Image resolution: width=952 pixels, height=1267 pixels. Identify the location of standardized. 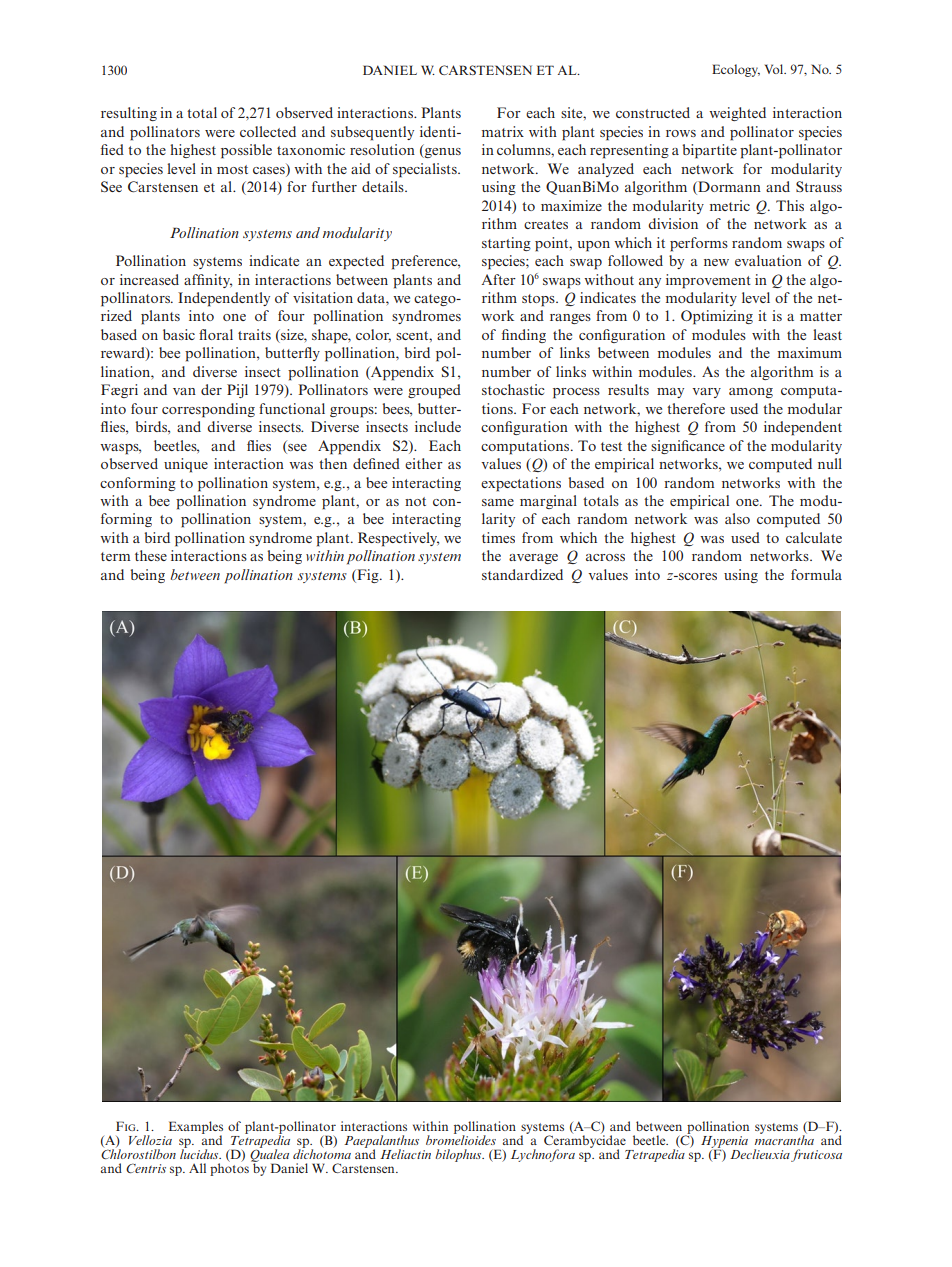
(522, 574).
